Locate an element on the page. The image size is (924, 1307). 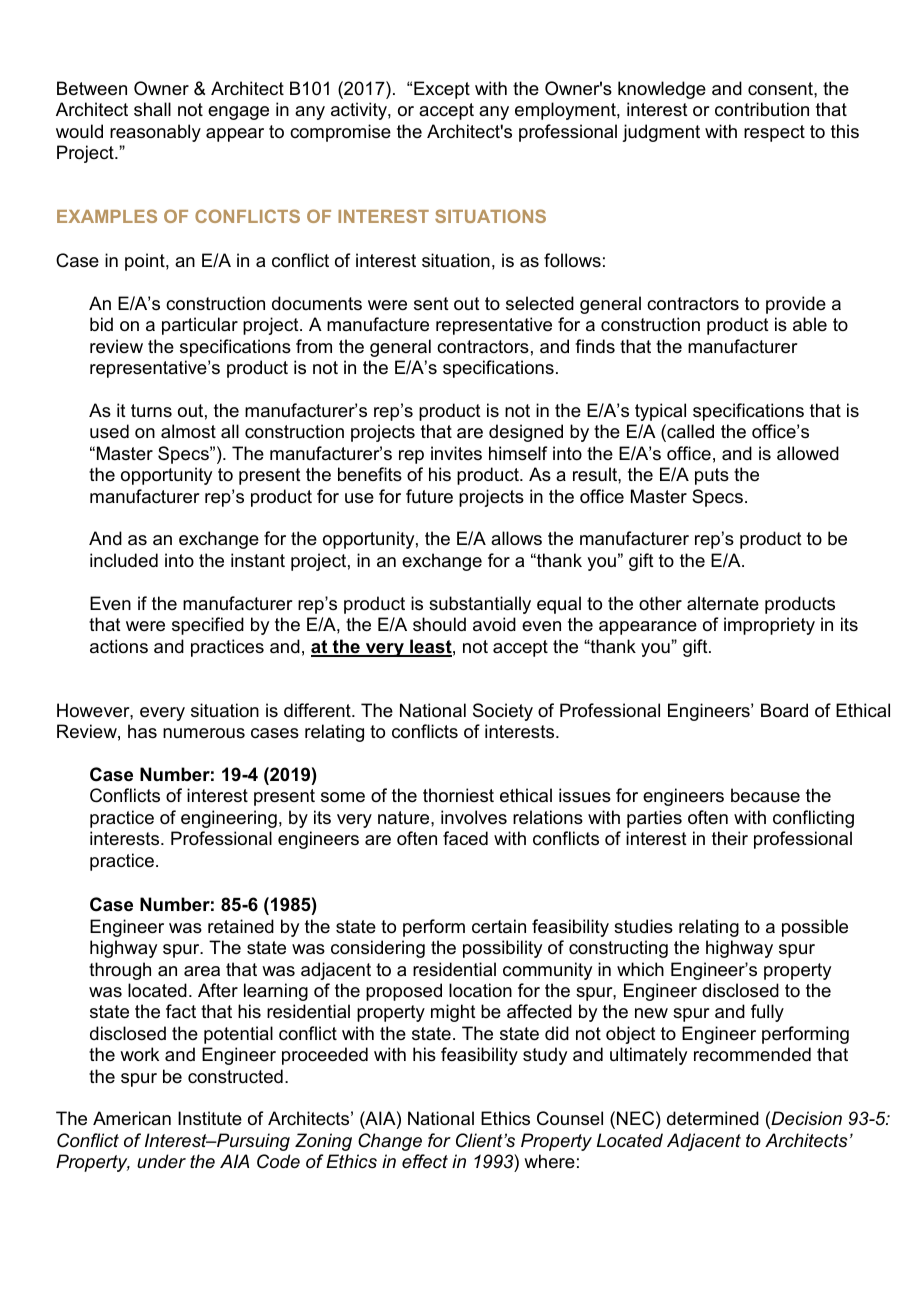
able is located at coordinates (810, 324).
